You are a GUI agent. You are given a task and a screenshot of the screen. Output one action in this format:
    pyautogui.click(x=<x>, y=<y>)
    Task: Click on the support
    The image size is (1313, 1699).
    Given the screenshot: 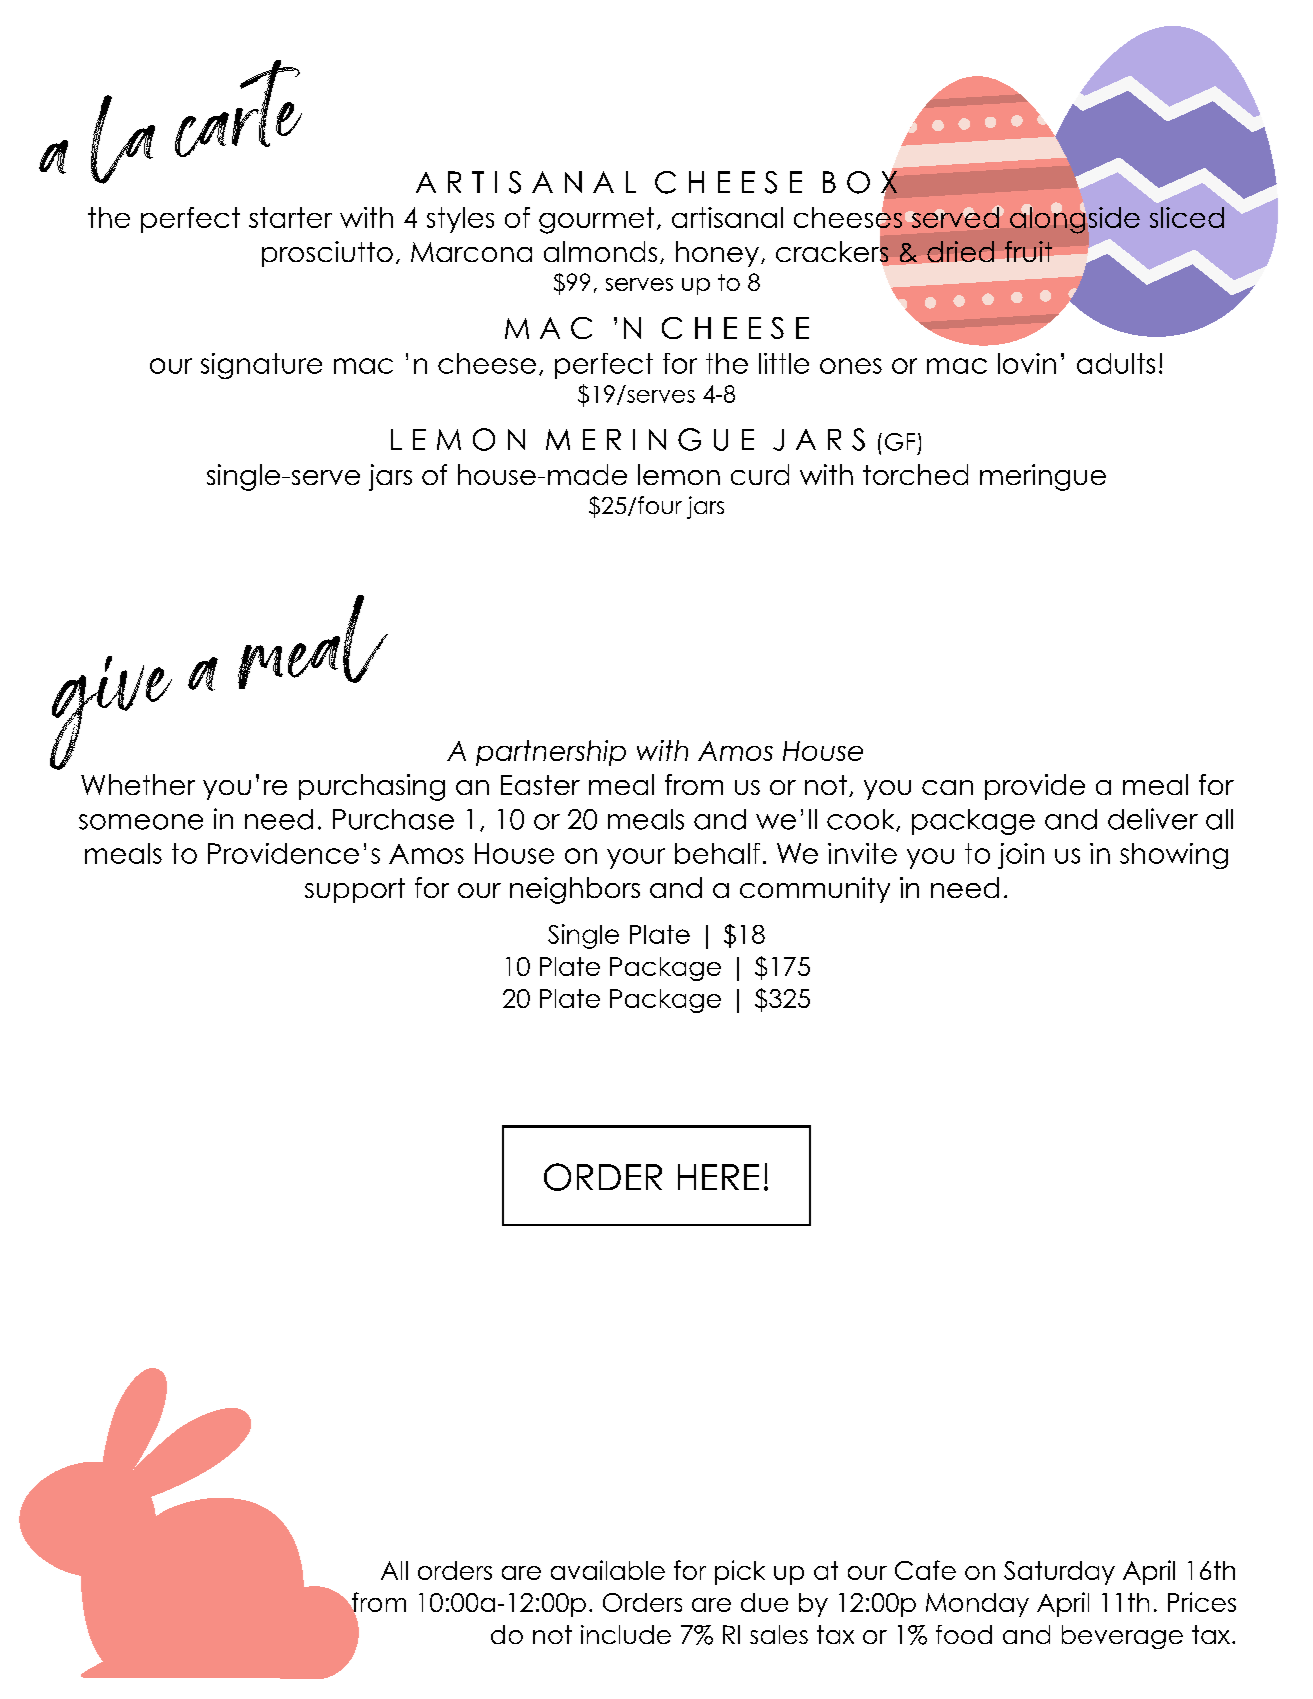 What is the action you would take?
    pyautogui.click(x=355, y=890)
